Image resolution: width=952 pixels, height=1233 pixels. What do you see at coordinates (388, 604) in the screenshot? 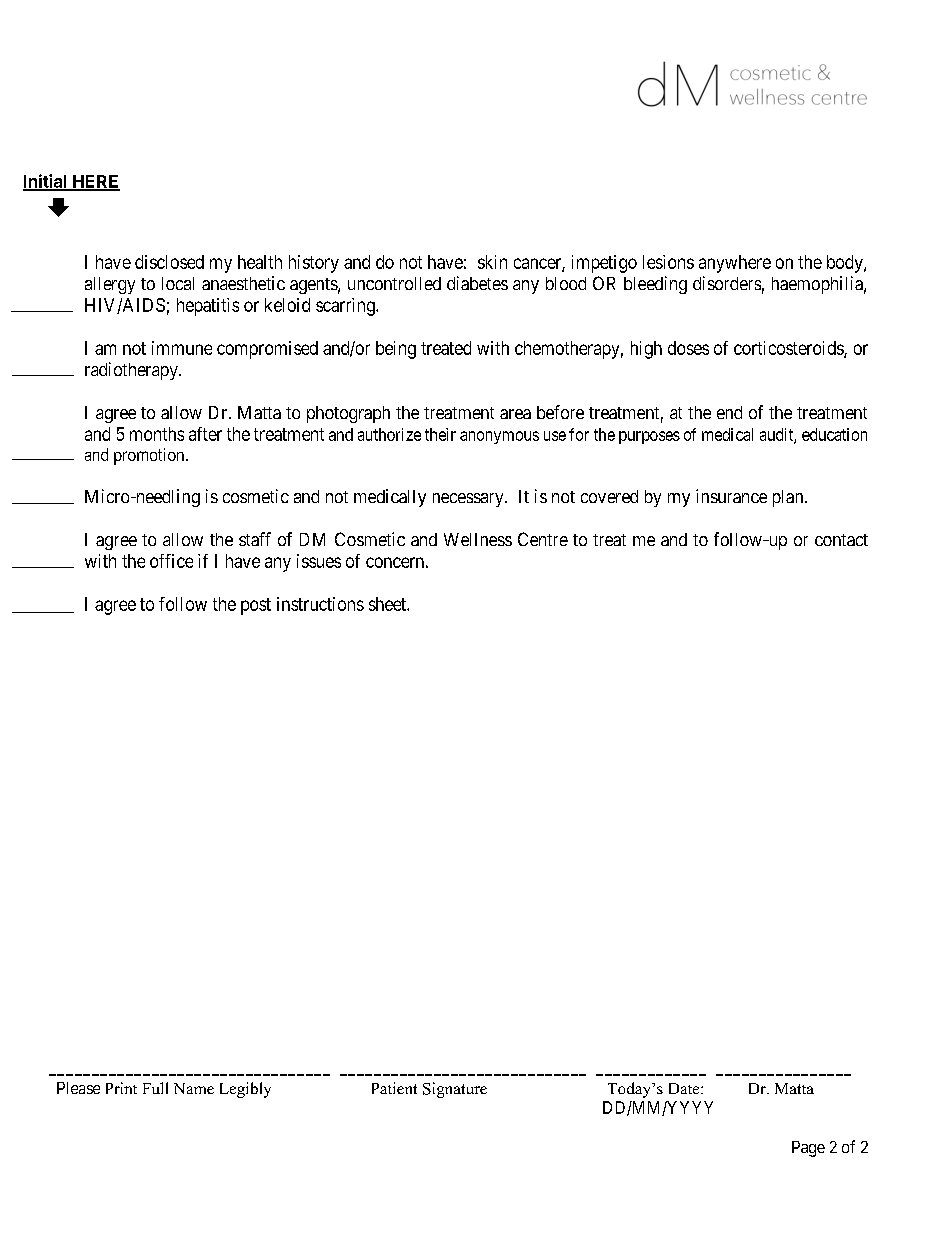
I see `sheet` at bounding box center [388, 604].
